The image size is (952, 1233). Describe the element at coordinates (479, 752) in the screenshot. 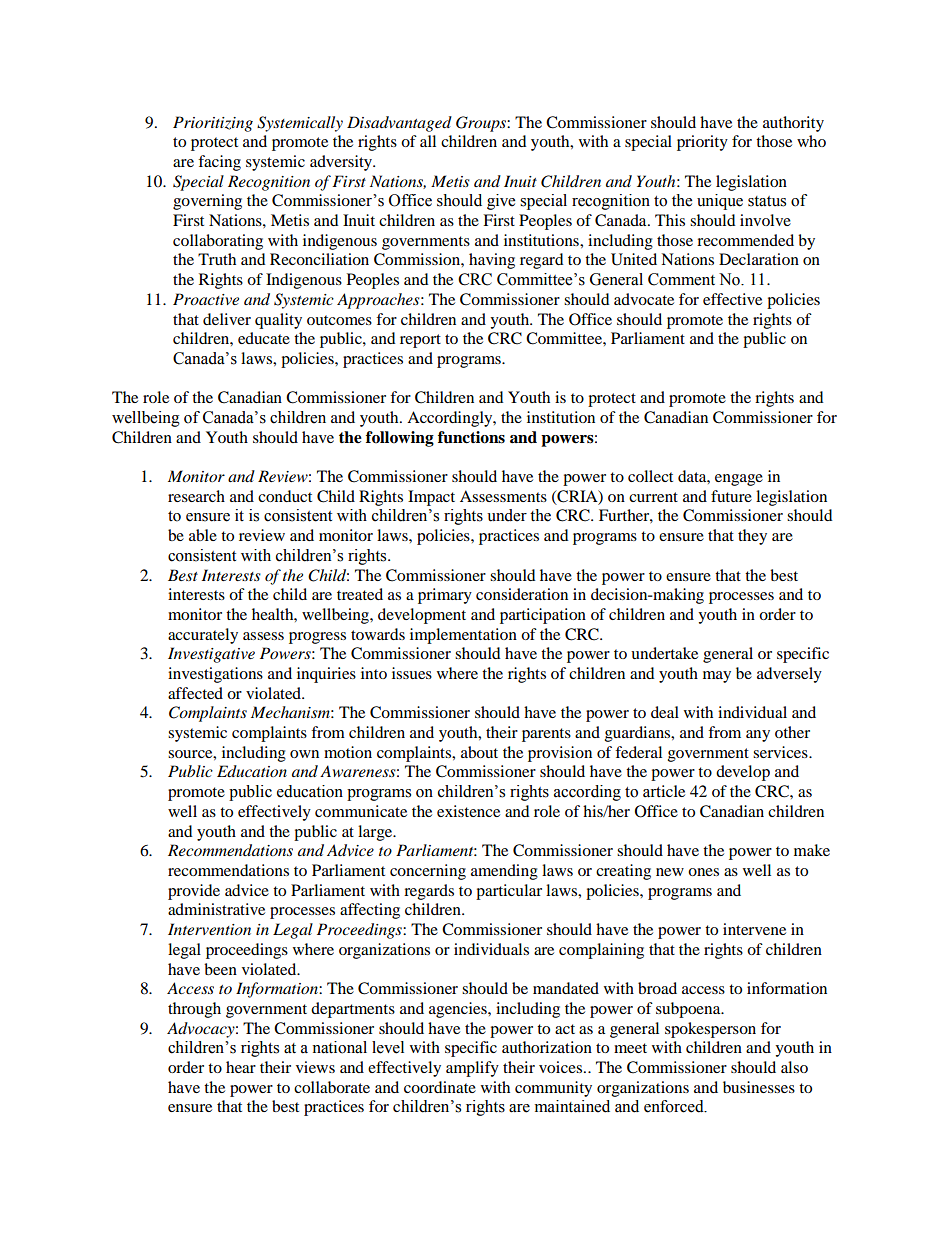

I see `about` at that location.
